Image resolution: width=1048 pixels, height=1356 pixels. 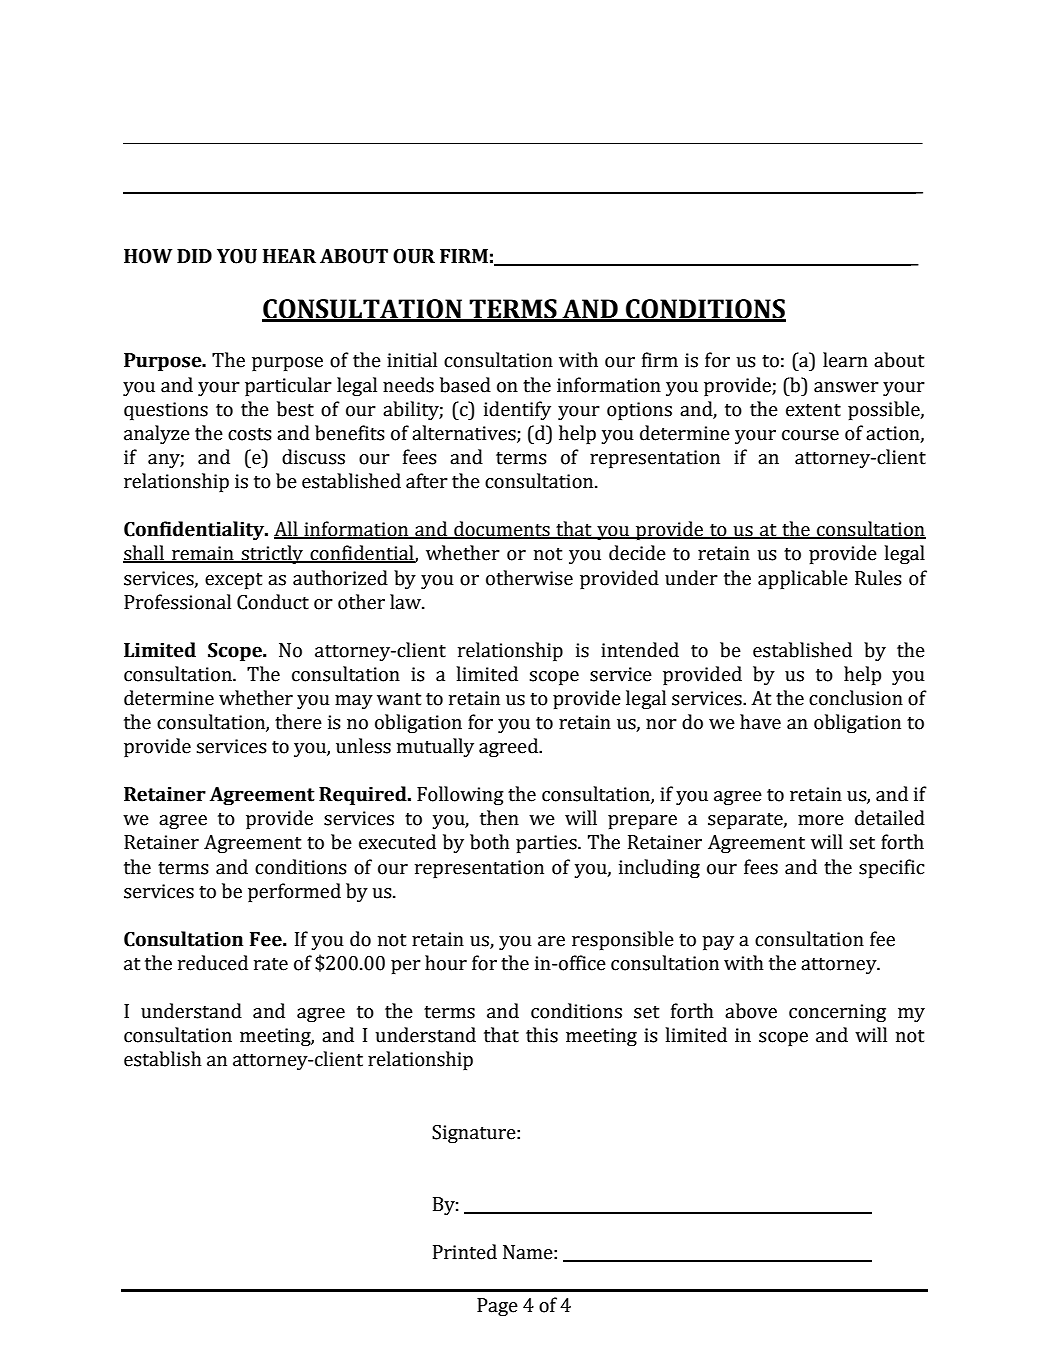 What do you see at coordinates (845, 360) in the screenshot?
I see `learn` at bounding box center [845, 360].
